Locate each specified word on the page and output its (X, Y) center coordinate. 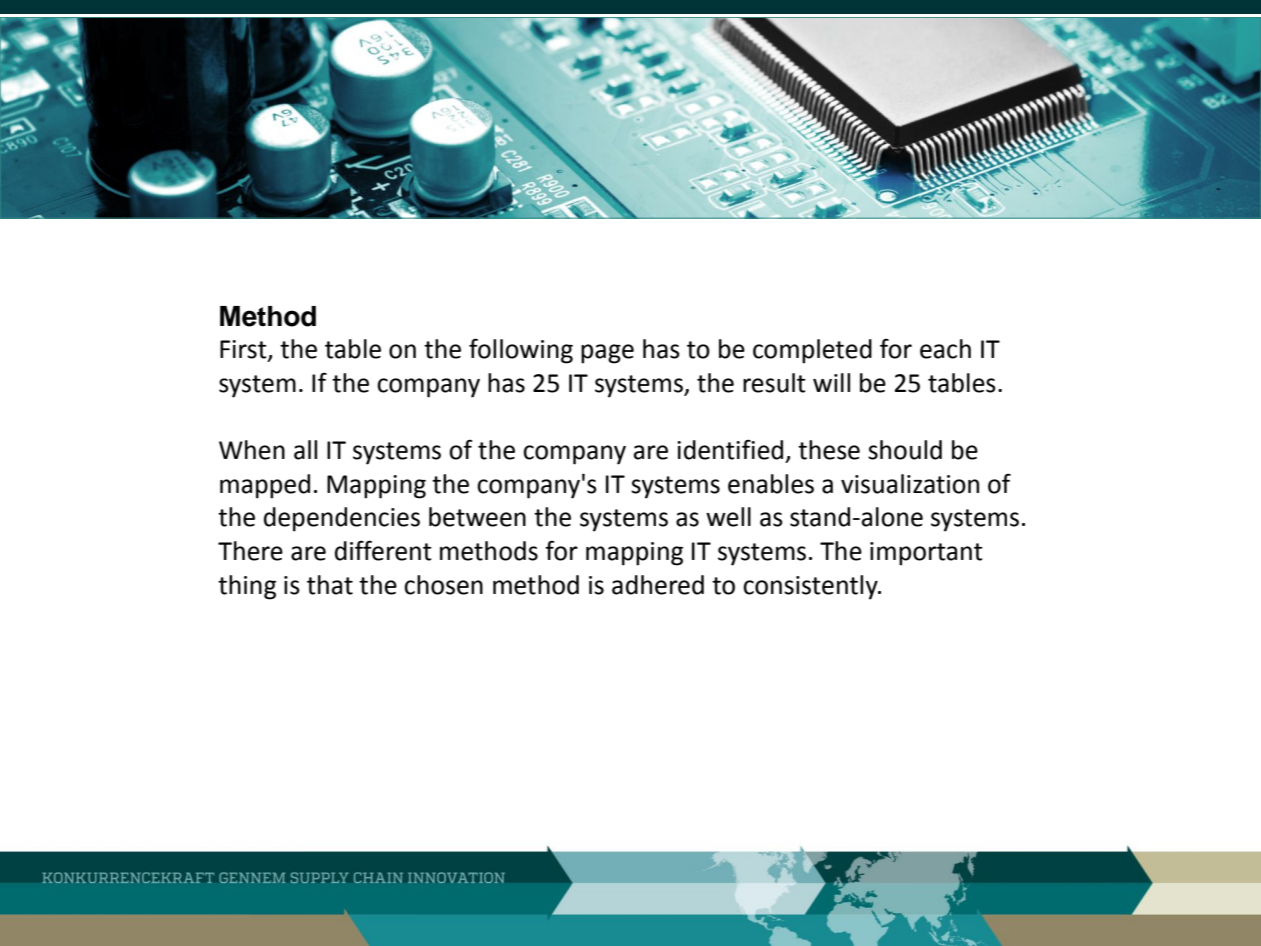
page (607, 354)
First (244, 350)
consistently (811, 587)
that (330, 585)
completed (812, 351)
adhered (658, 585)
